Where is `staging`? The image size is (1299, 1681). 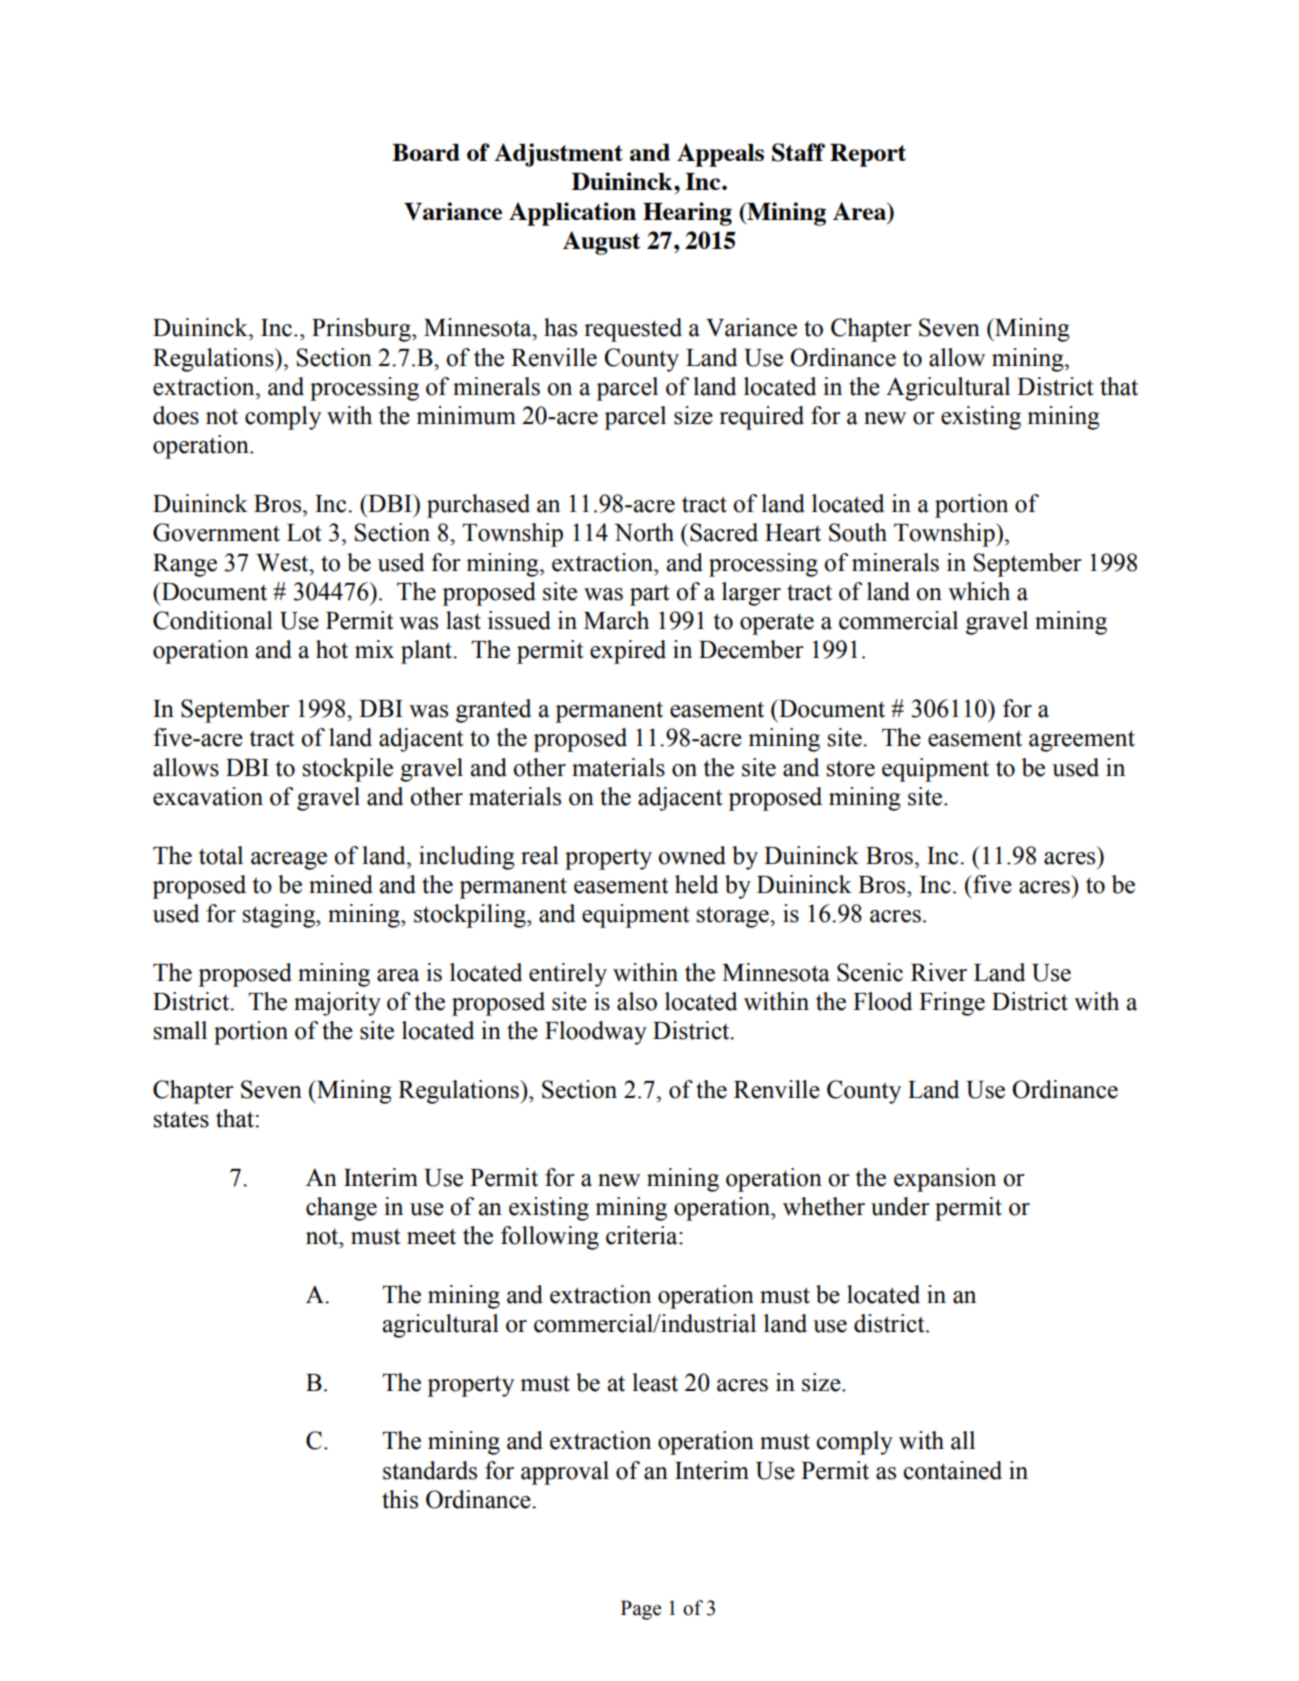
staging is located at coordinates (280, 916).
